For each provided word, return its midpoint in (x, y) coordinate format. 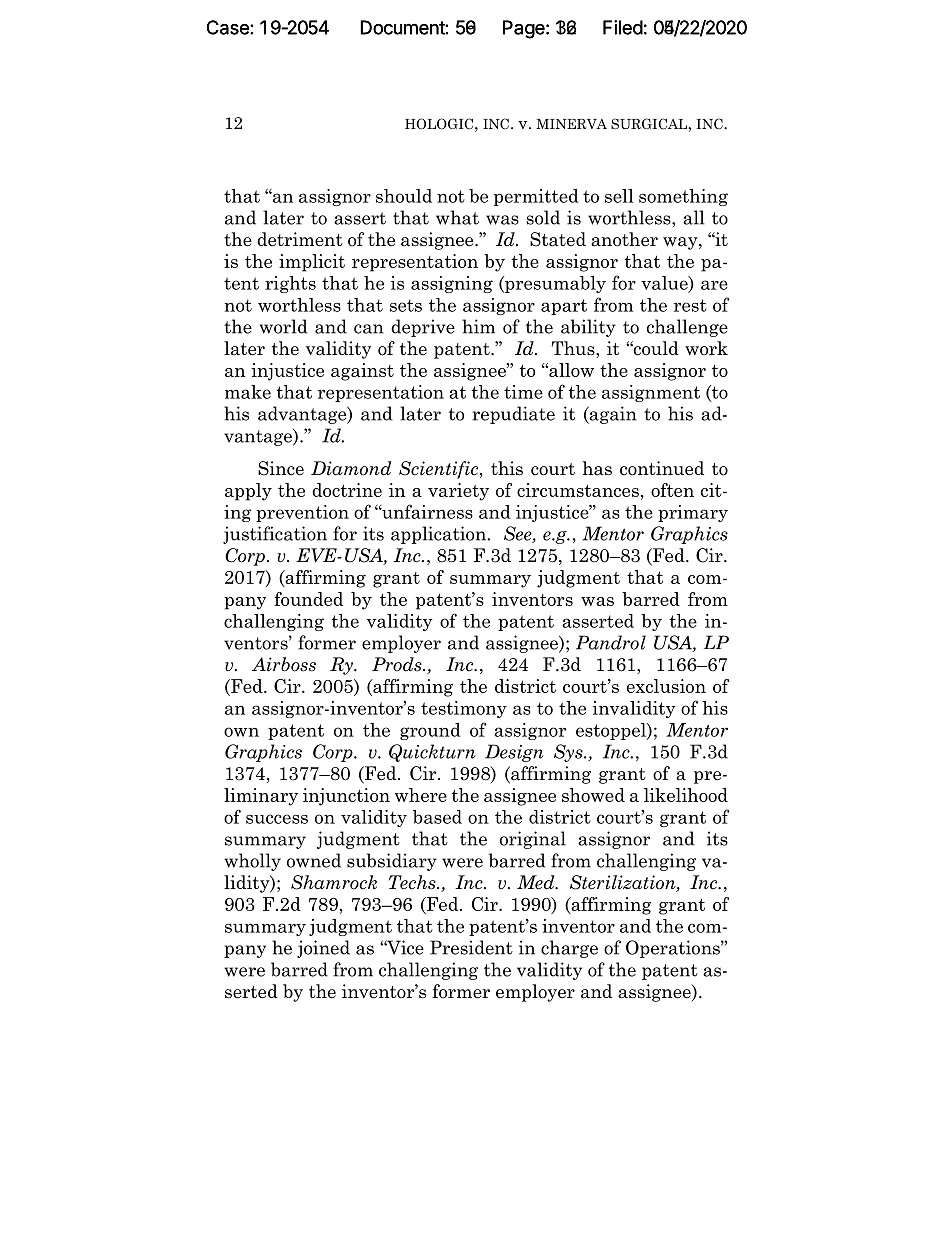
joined (323, 949)
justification (275, 535)
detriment (300, 239)
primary (693, 513)
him (478, 326)
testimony (464, 709)
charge (569, 949)
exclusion (666, 686)
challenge (687, 328)
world (283, 326)
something (683, 197)
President (471, 947)
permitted (536, 197)
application (439, 535)
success (277, 819)
